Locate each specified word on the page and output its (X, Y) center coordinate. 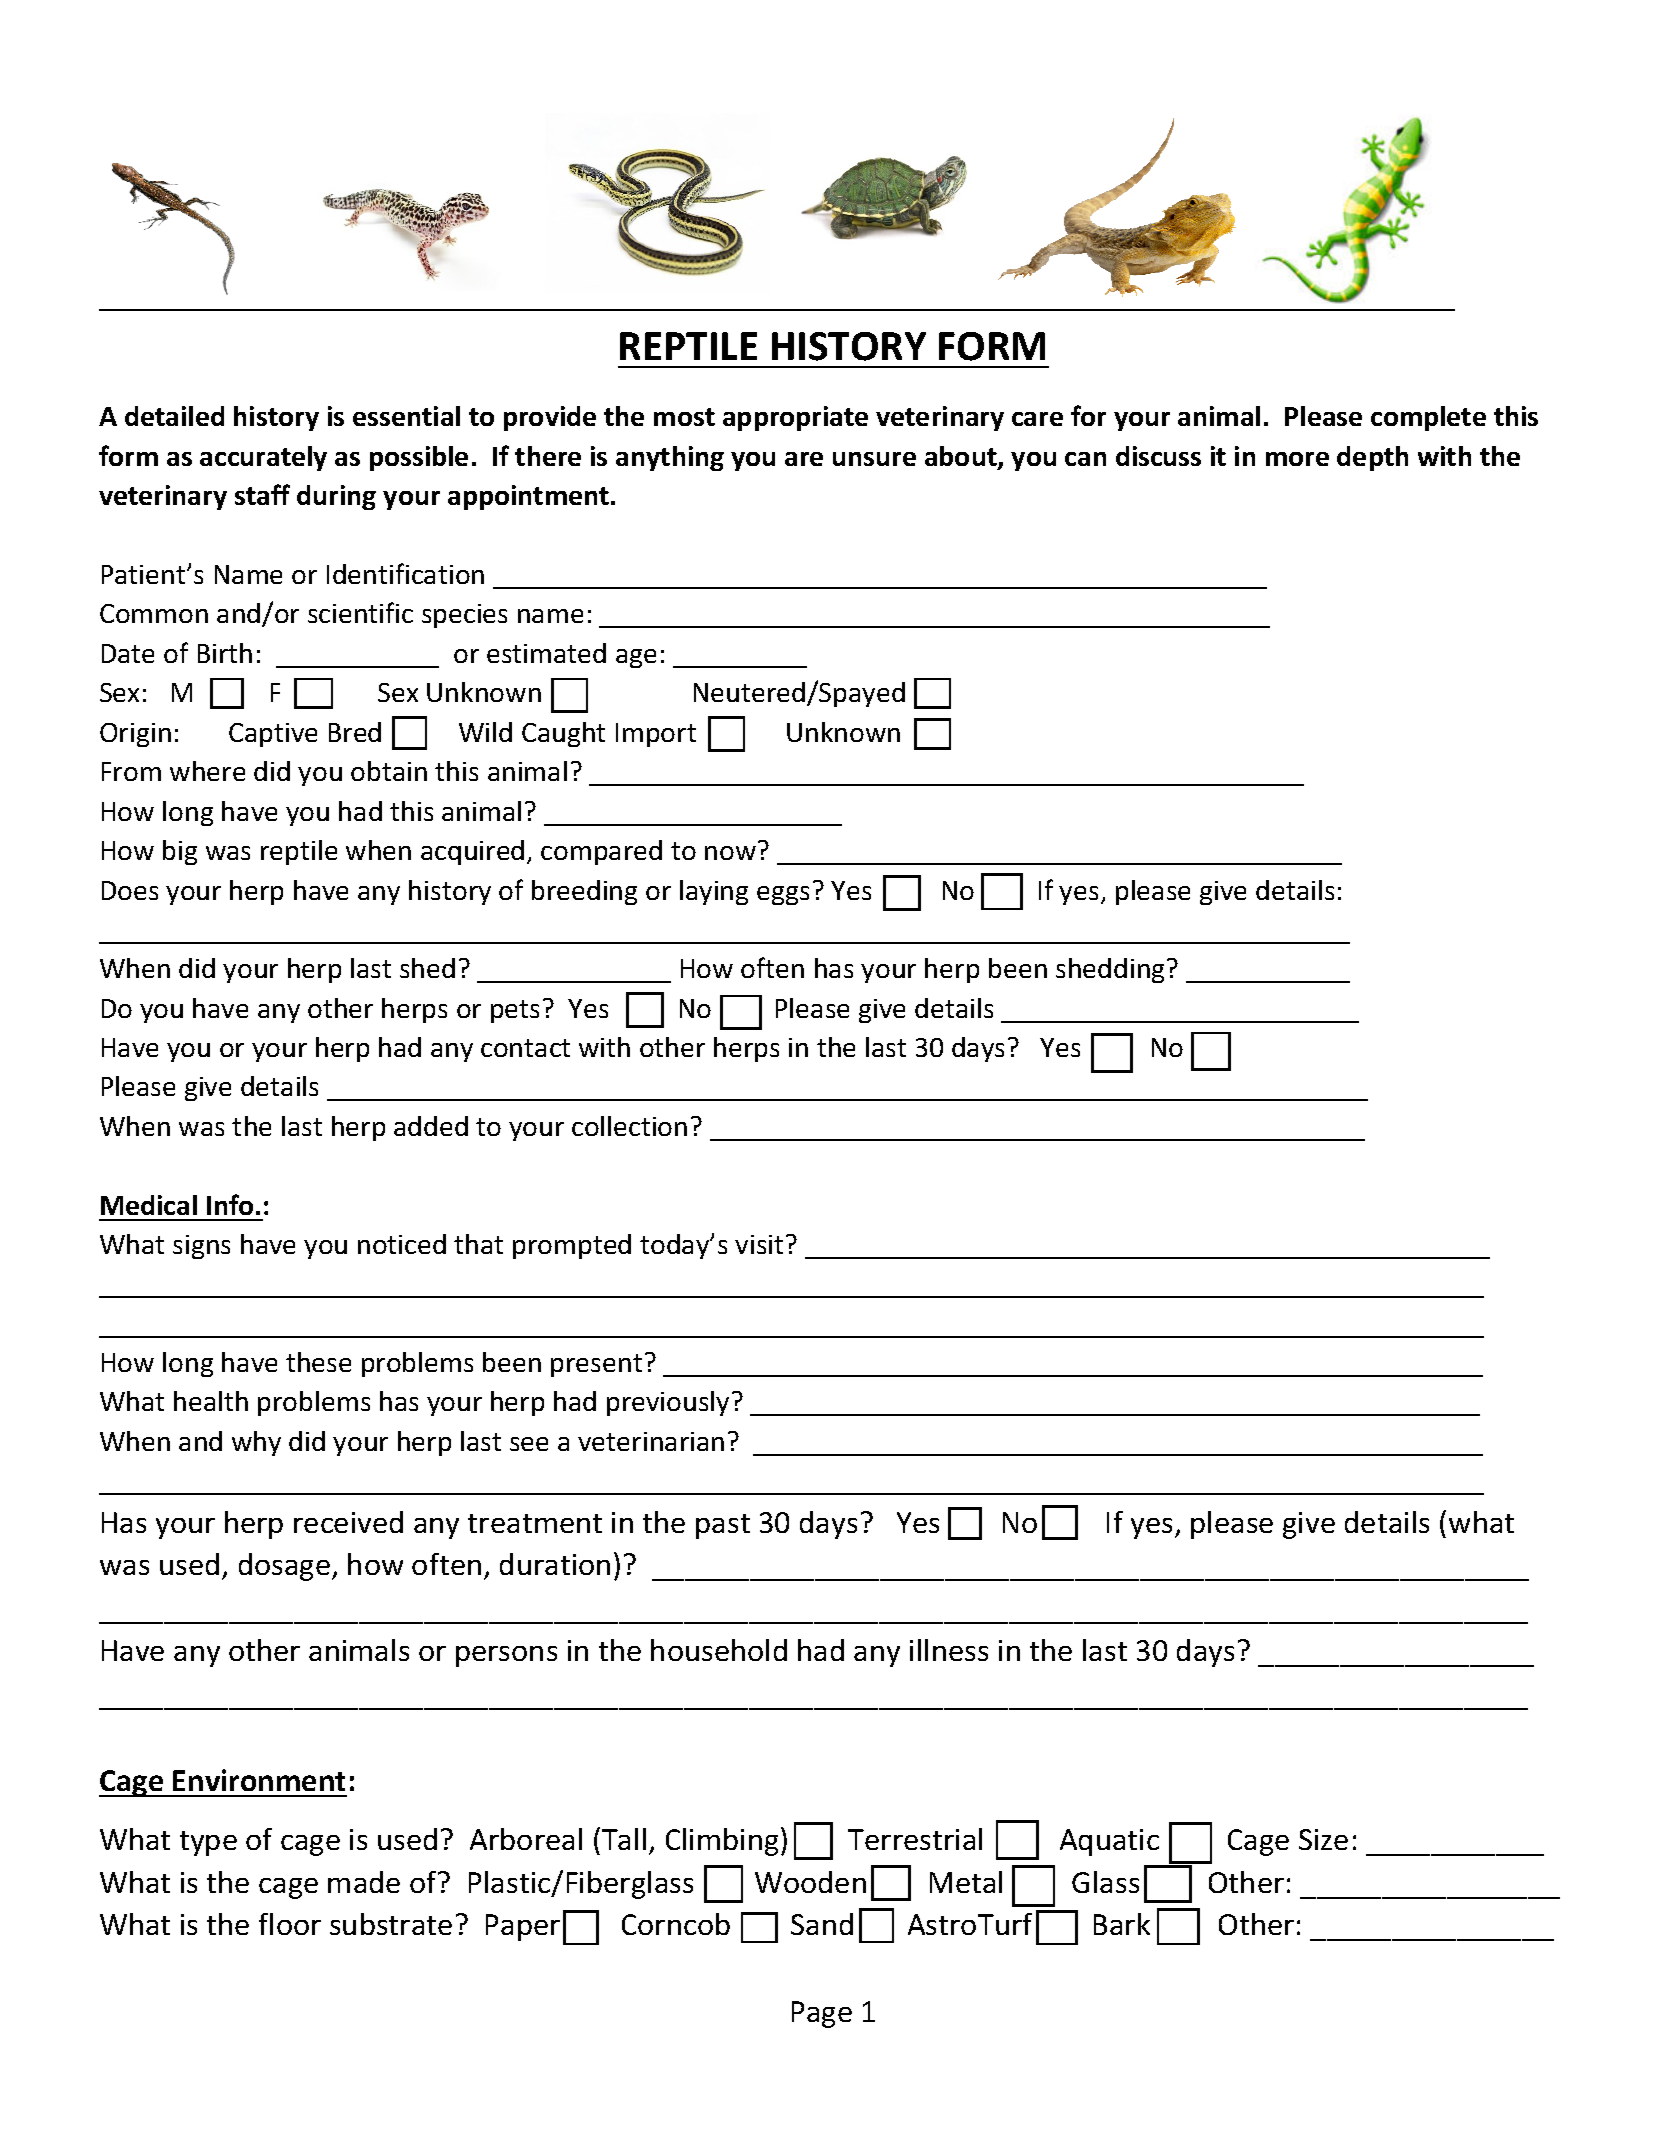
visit (759, 1244)
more (1297, 459)
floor (290, 1924)
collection (629, 1126)
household (719, 1650)
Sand (822, 1924)
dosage (284, 1567)
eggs (783, 895)
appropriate (795, 418)
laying (714, 892)
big (180, 852)
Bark (1122, 1924)
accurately (263, 458)
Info (230, 1204)
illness (949, 1650)
